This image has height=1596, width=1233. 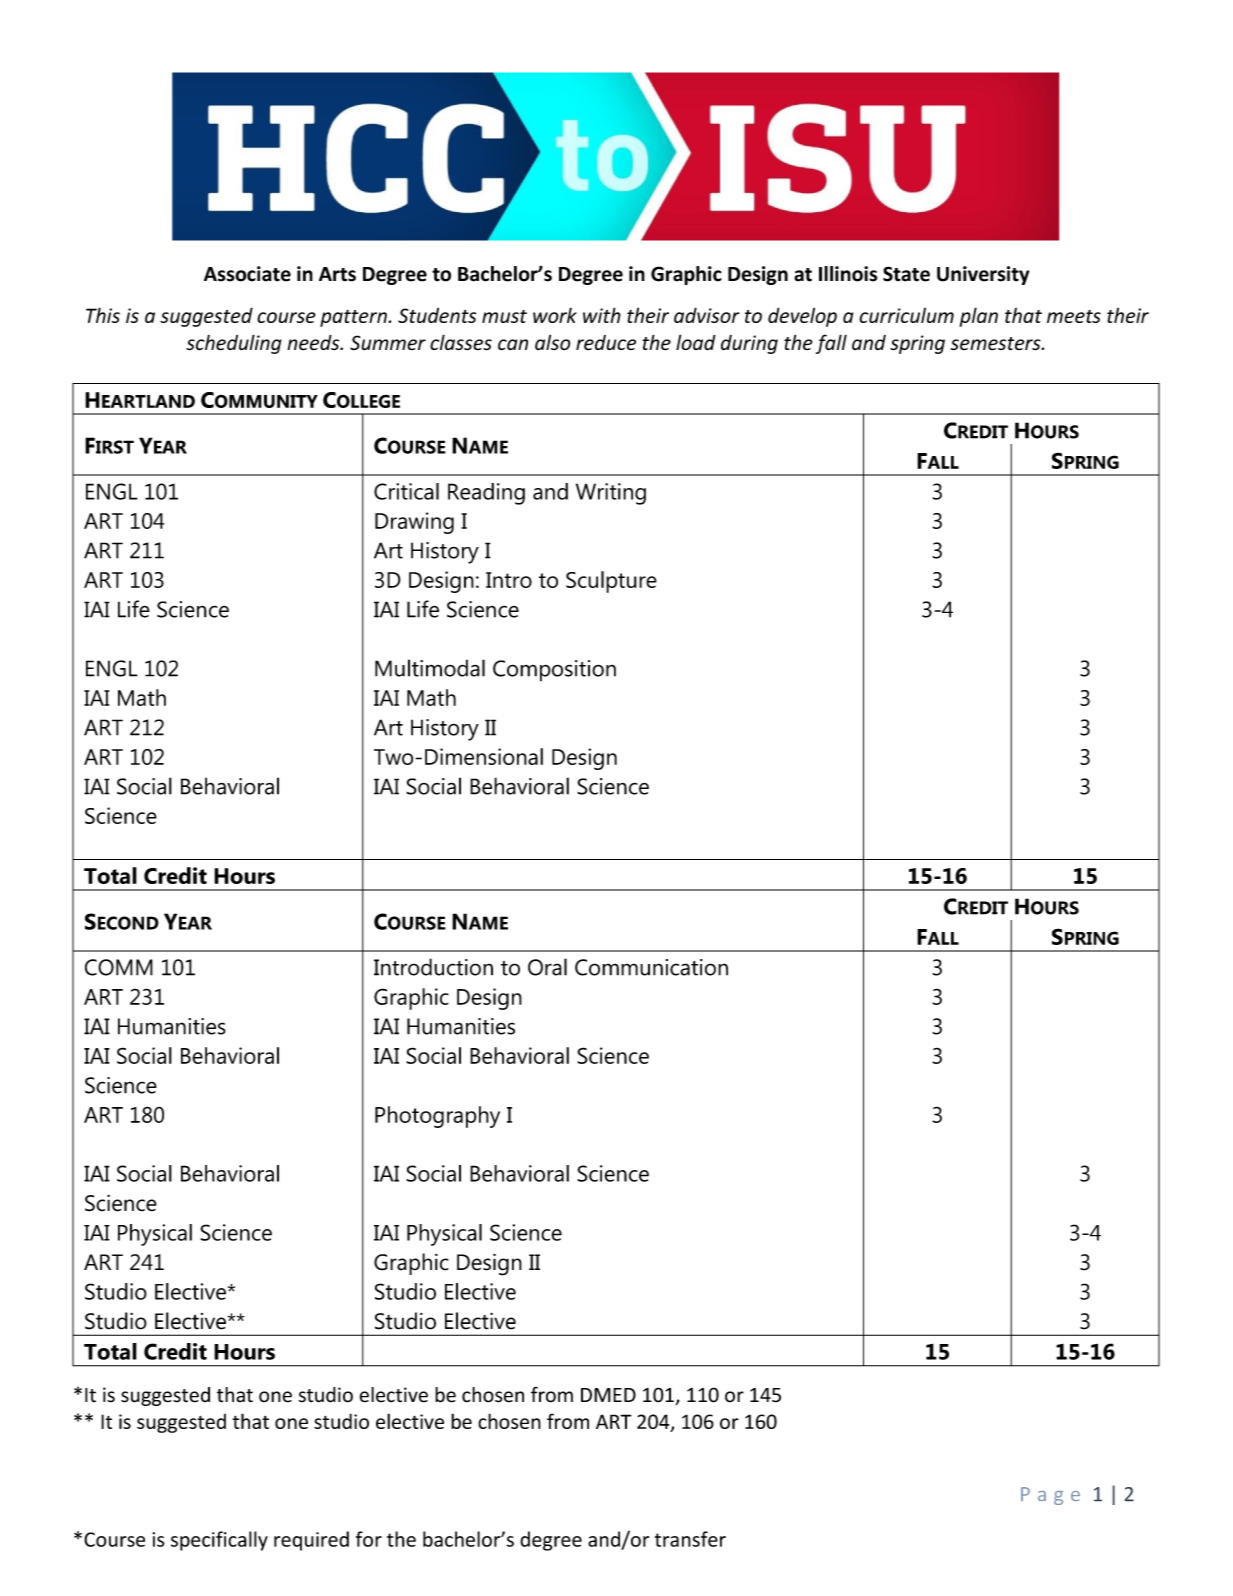 I want to click on scheduling, so click(x=234, y=344).
